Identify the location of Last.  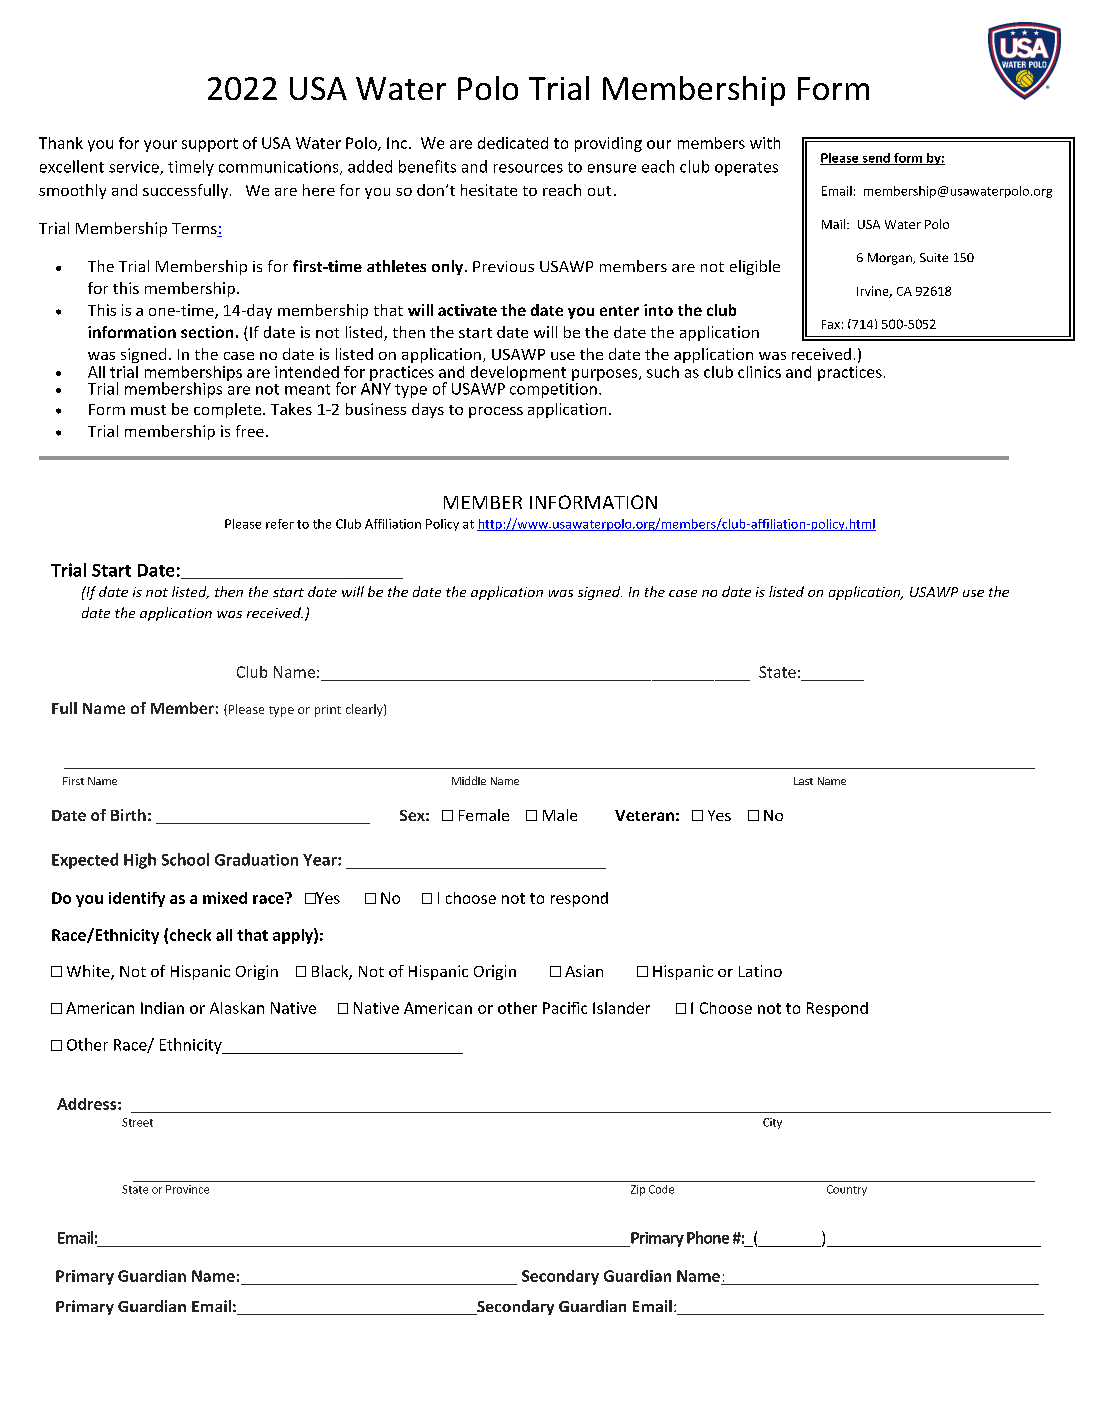
(803, 781).
